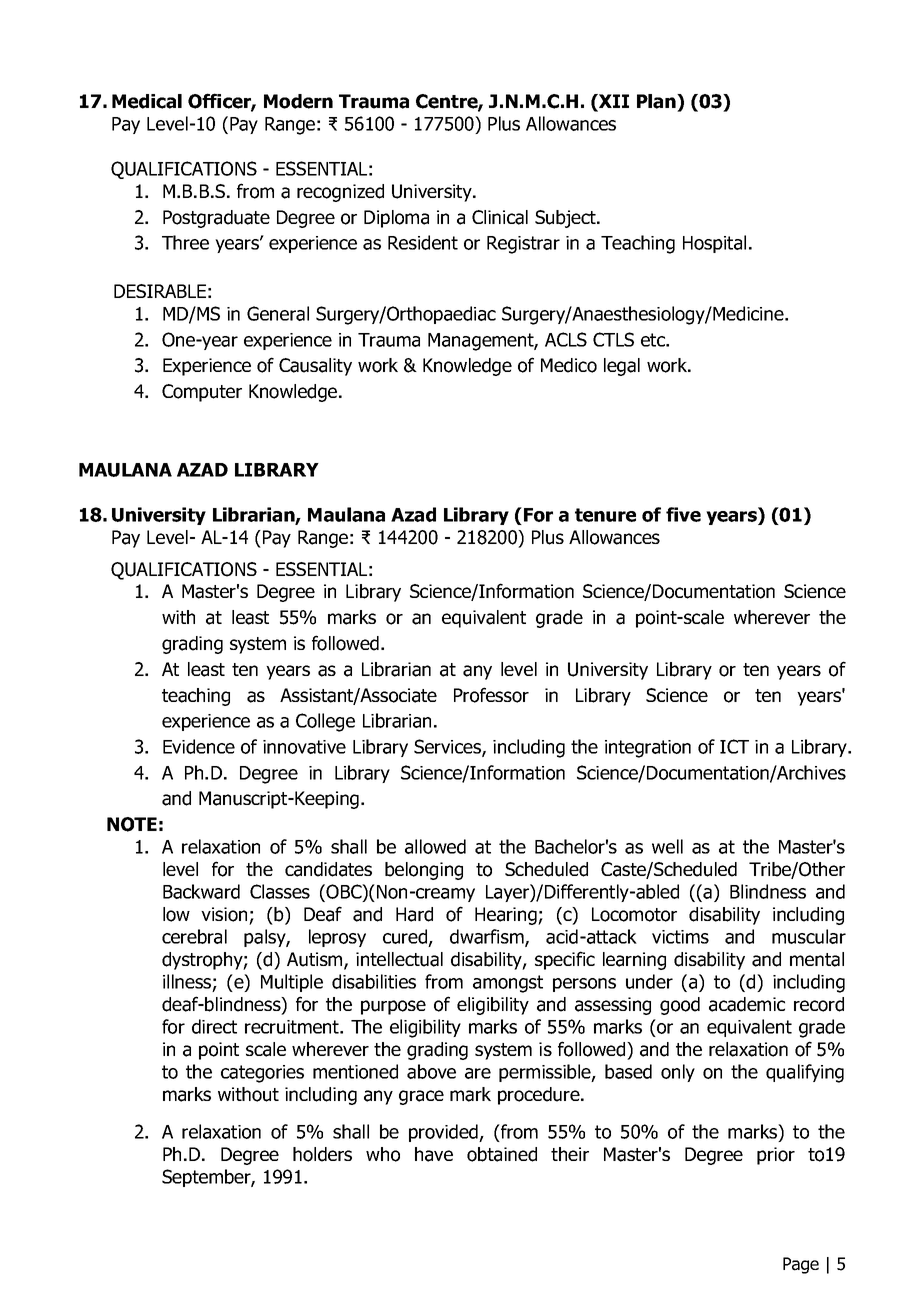  Describe the element at coordinates (569, 365) in the page. I see `Medico` at that location.
